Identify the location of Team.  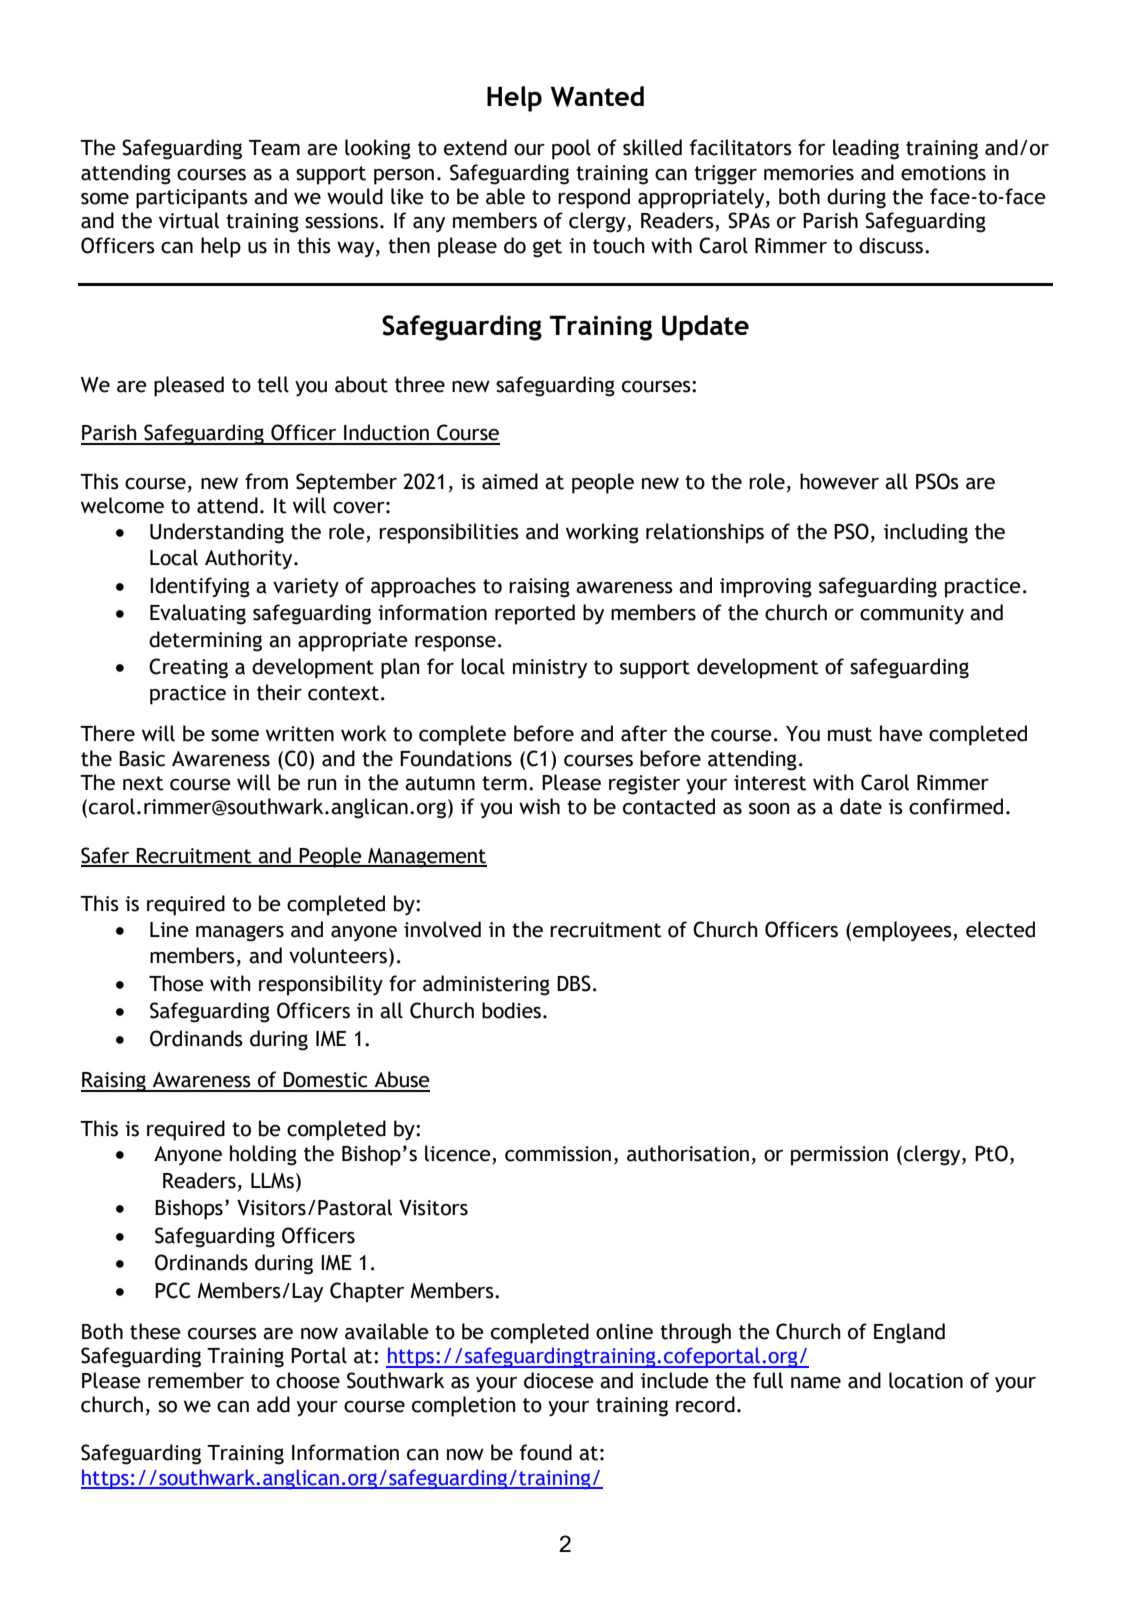
(274, 148).
